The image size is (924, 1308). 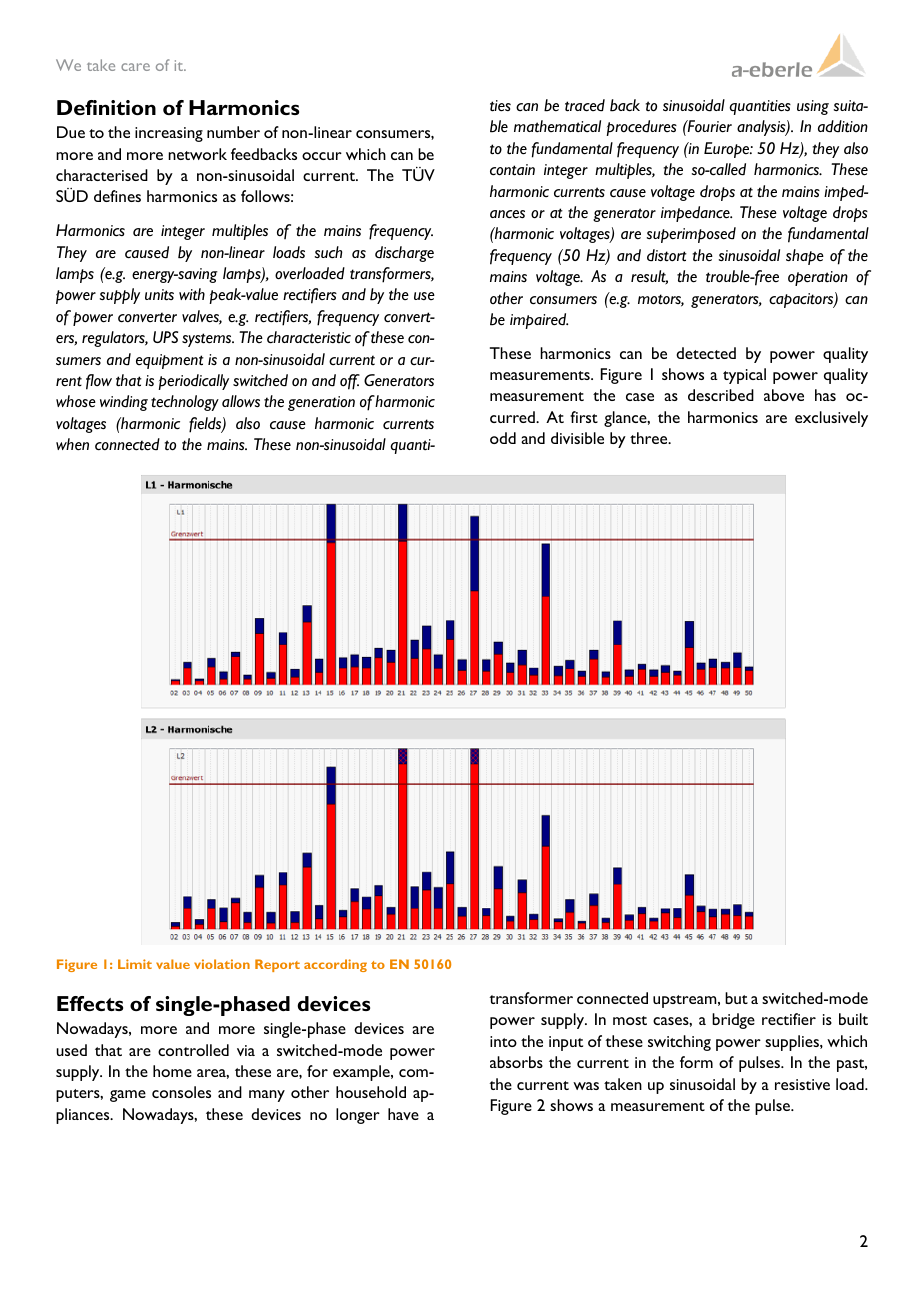 I want to click on absorbs, so click(x=516, y=1062).
